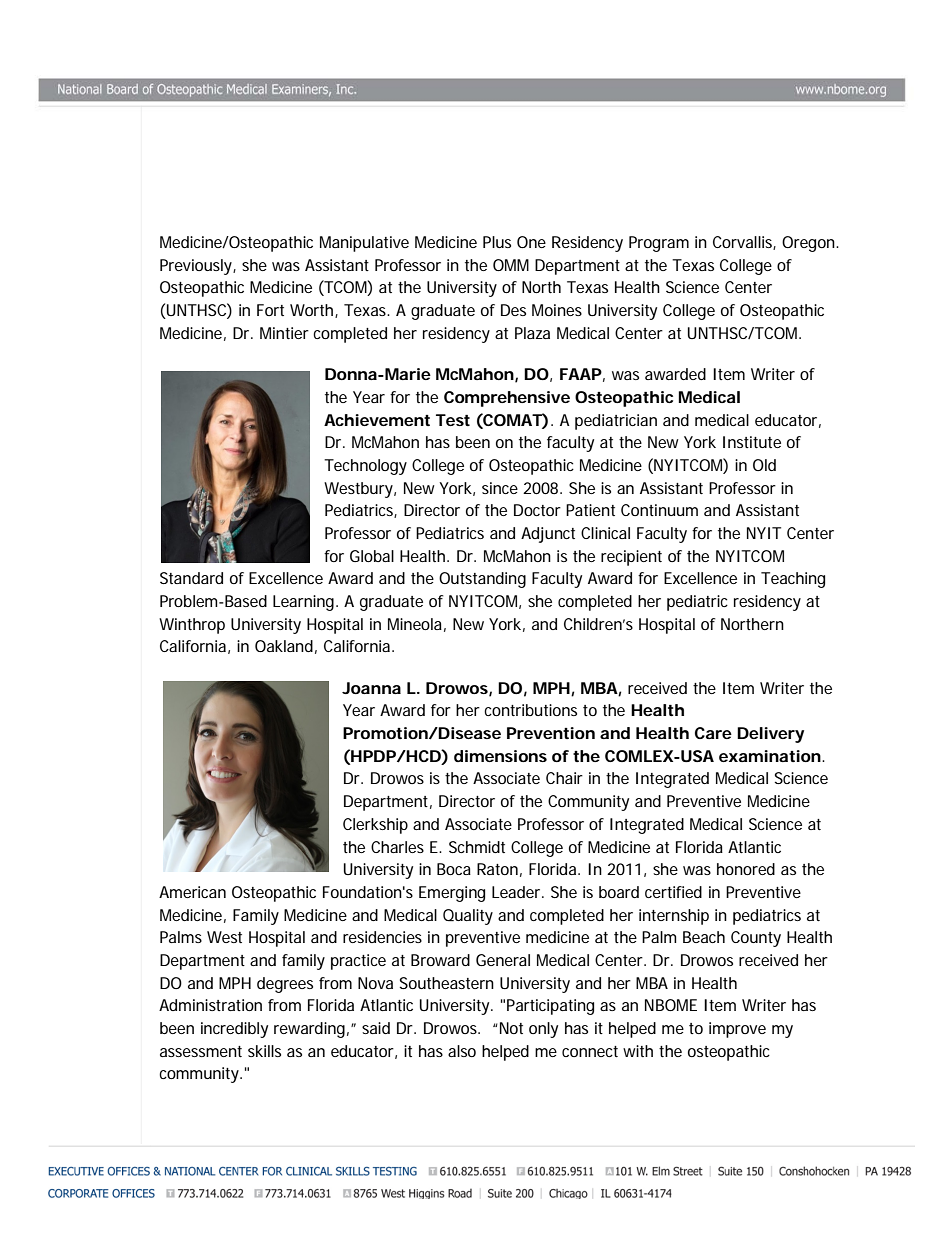 This image has width=952, height=1233. Describe the element at coordinates (497, 242) in the image. I see `Plus` at that location.
